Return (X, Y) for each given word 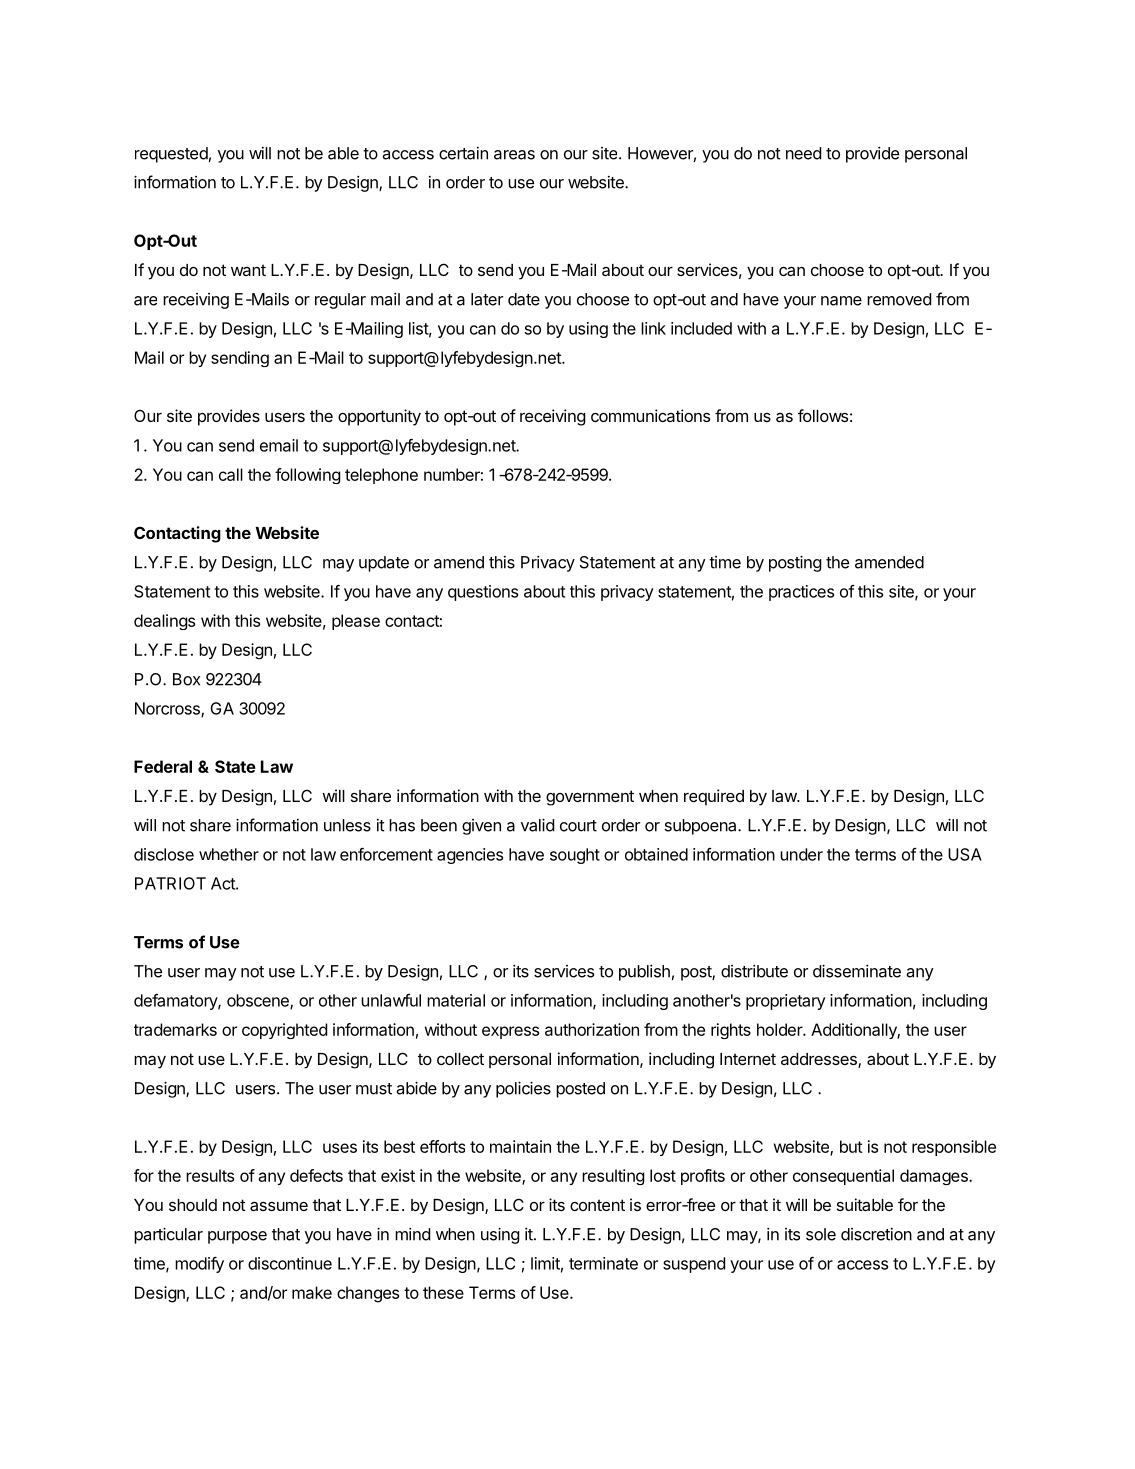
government (590, 798)
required (714, 797)
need (803, 153)
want (248, 270)
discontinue (290, 1263)
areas (514, 155)
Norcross (168, 709)
